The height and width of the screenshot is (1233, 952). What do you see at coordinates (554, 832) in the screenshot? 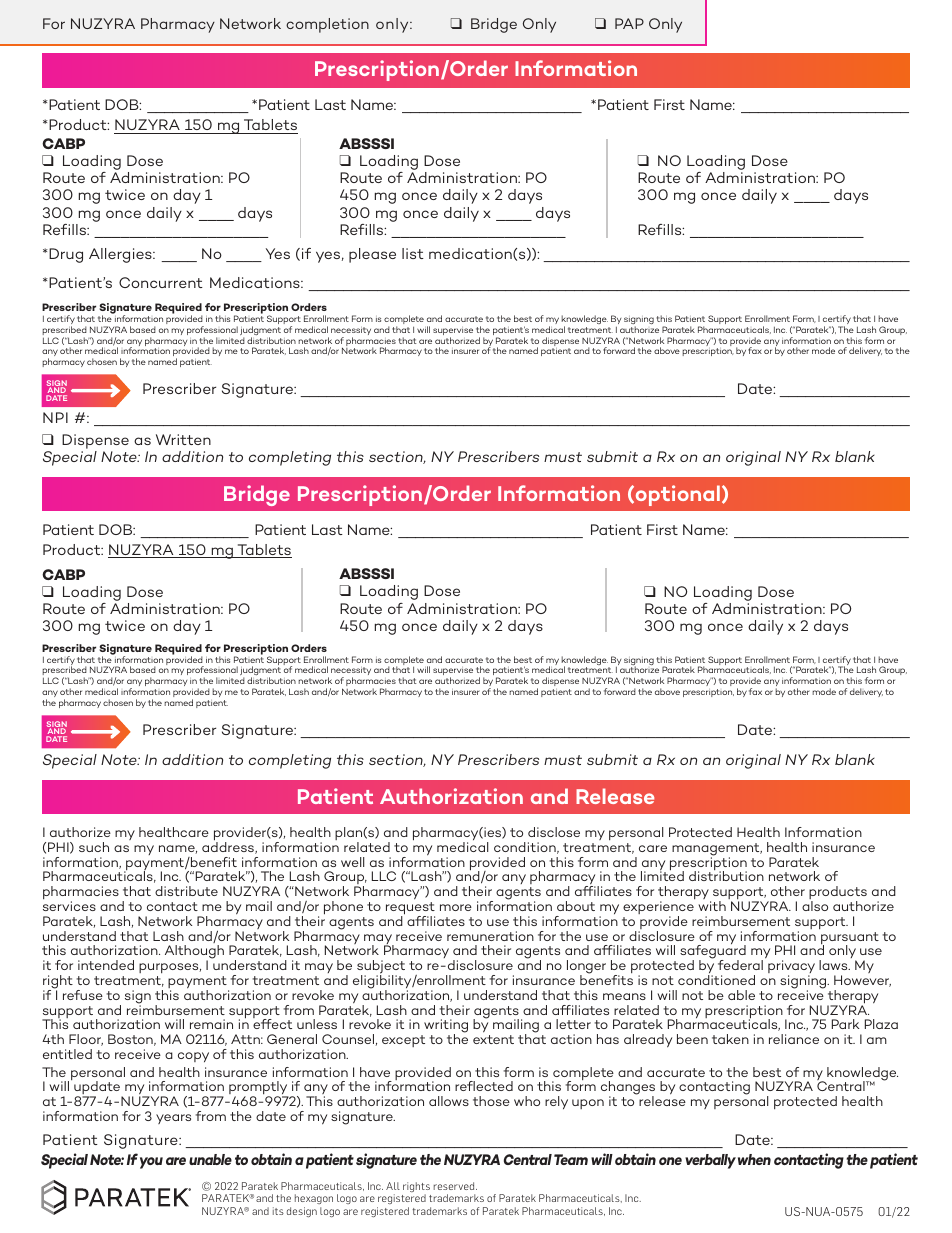
I see `disclose` at bounding box center [554, 832].
